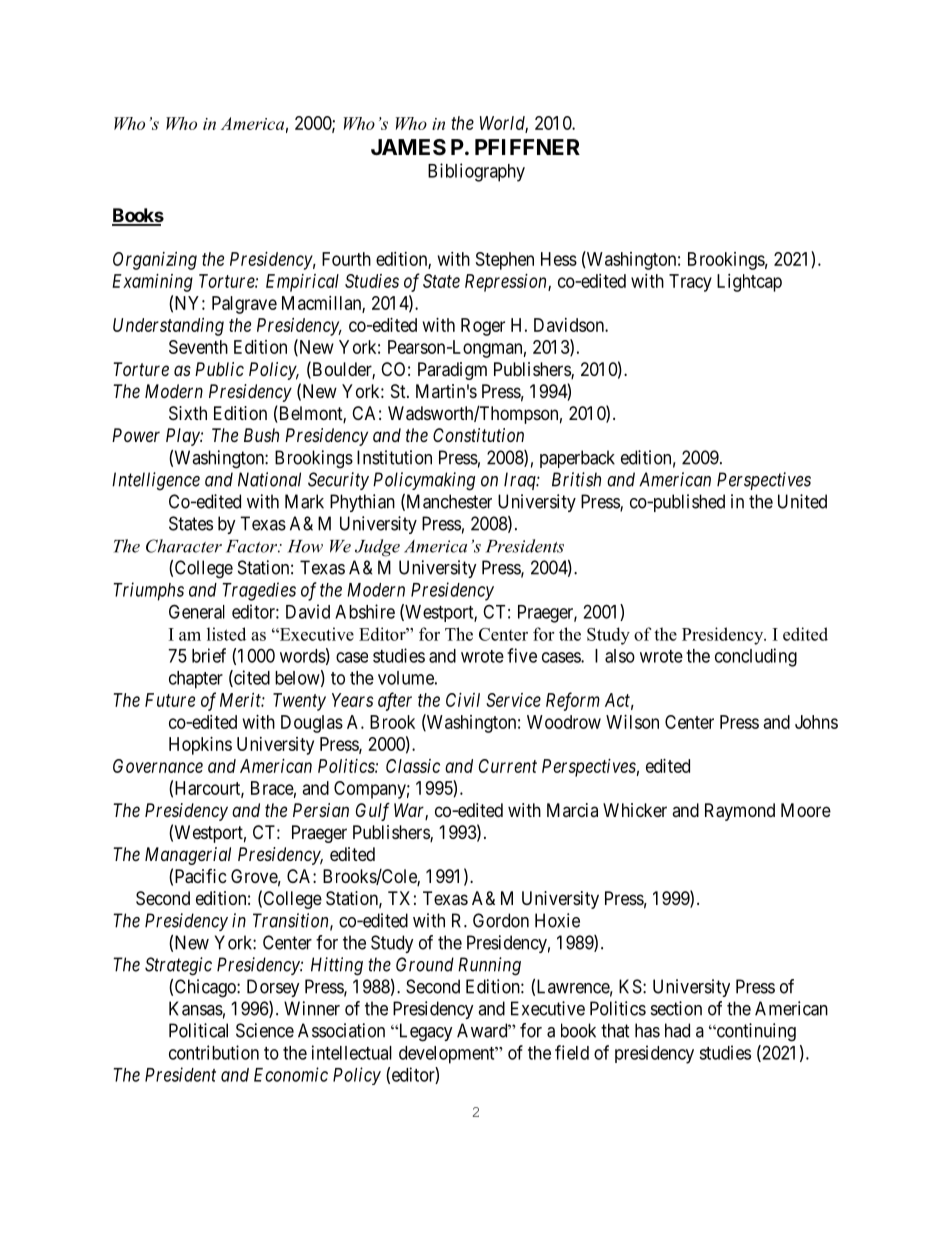  What do you see at coordinates (740, 812) in the screenshot?
I see `Raymond` at bounding box center [740, 812].
